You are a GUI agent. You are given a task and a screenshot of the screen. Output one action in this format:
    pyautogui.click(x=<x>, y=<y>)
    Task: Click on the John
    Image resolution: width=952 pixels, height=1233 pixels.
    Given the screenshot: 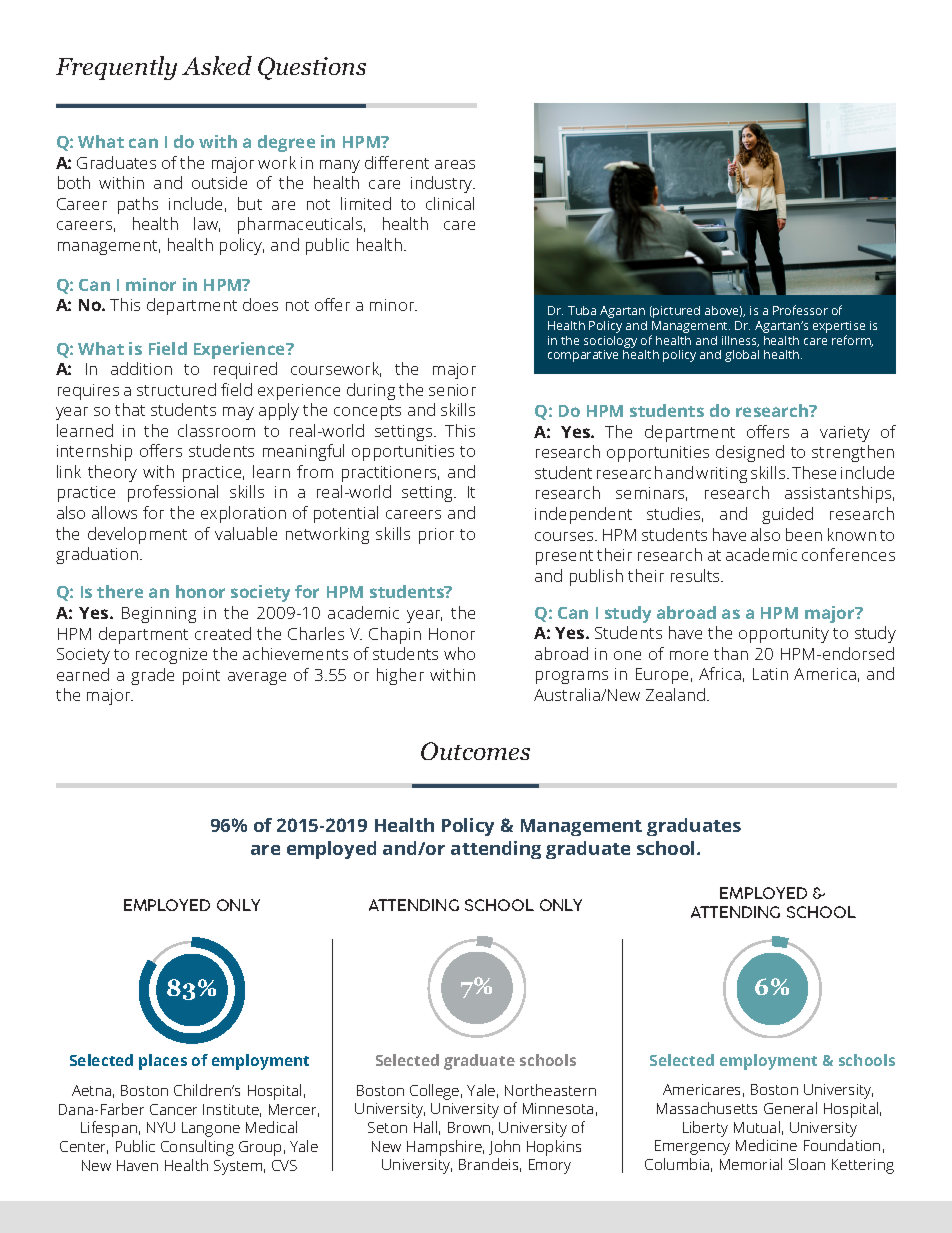 What is the action you would take?
    pyautogui.click(x=504, y=1147)
